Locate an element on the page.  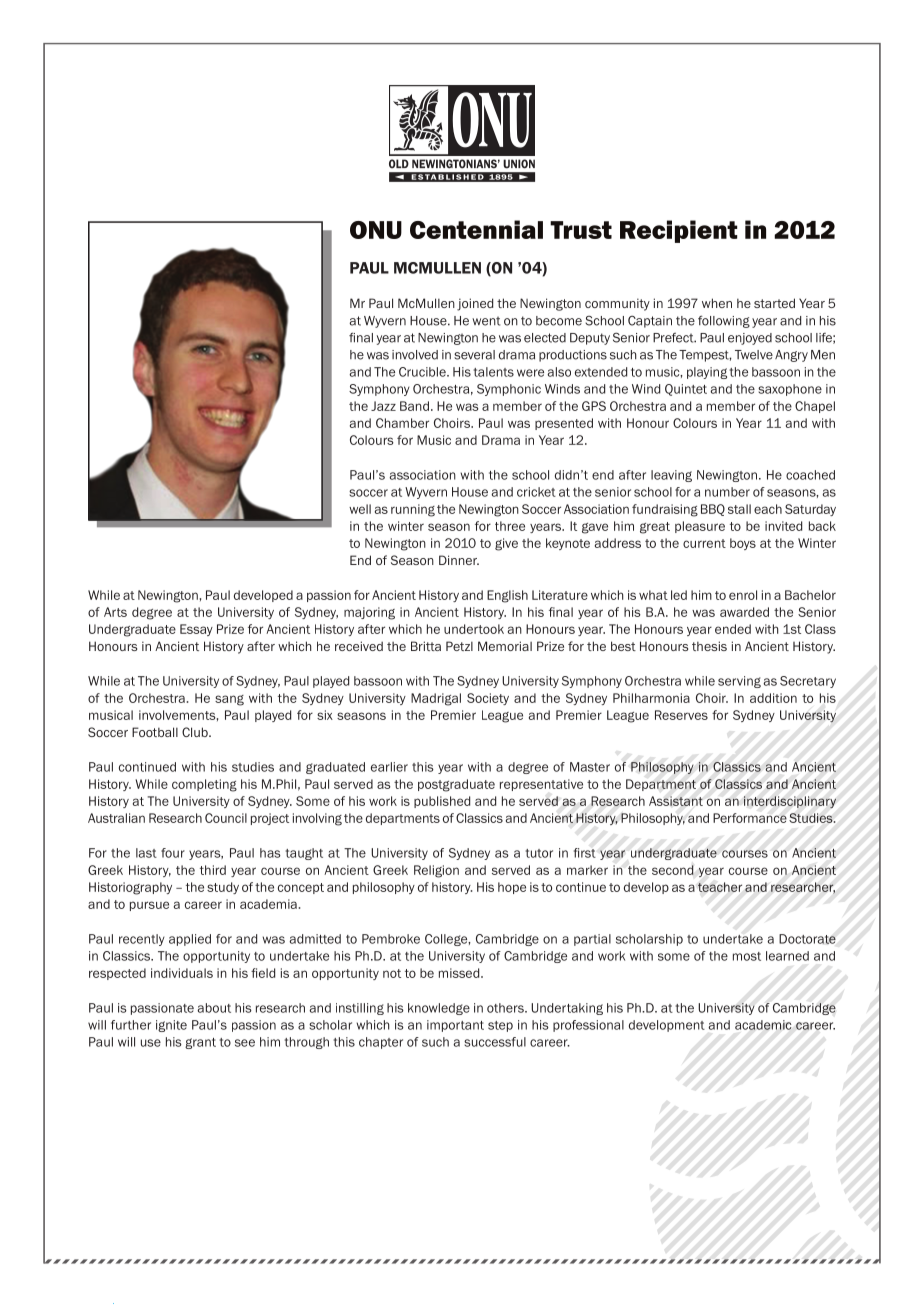
Centennial is located at coordinates (476, 229).
